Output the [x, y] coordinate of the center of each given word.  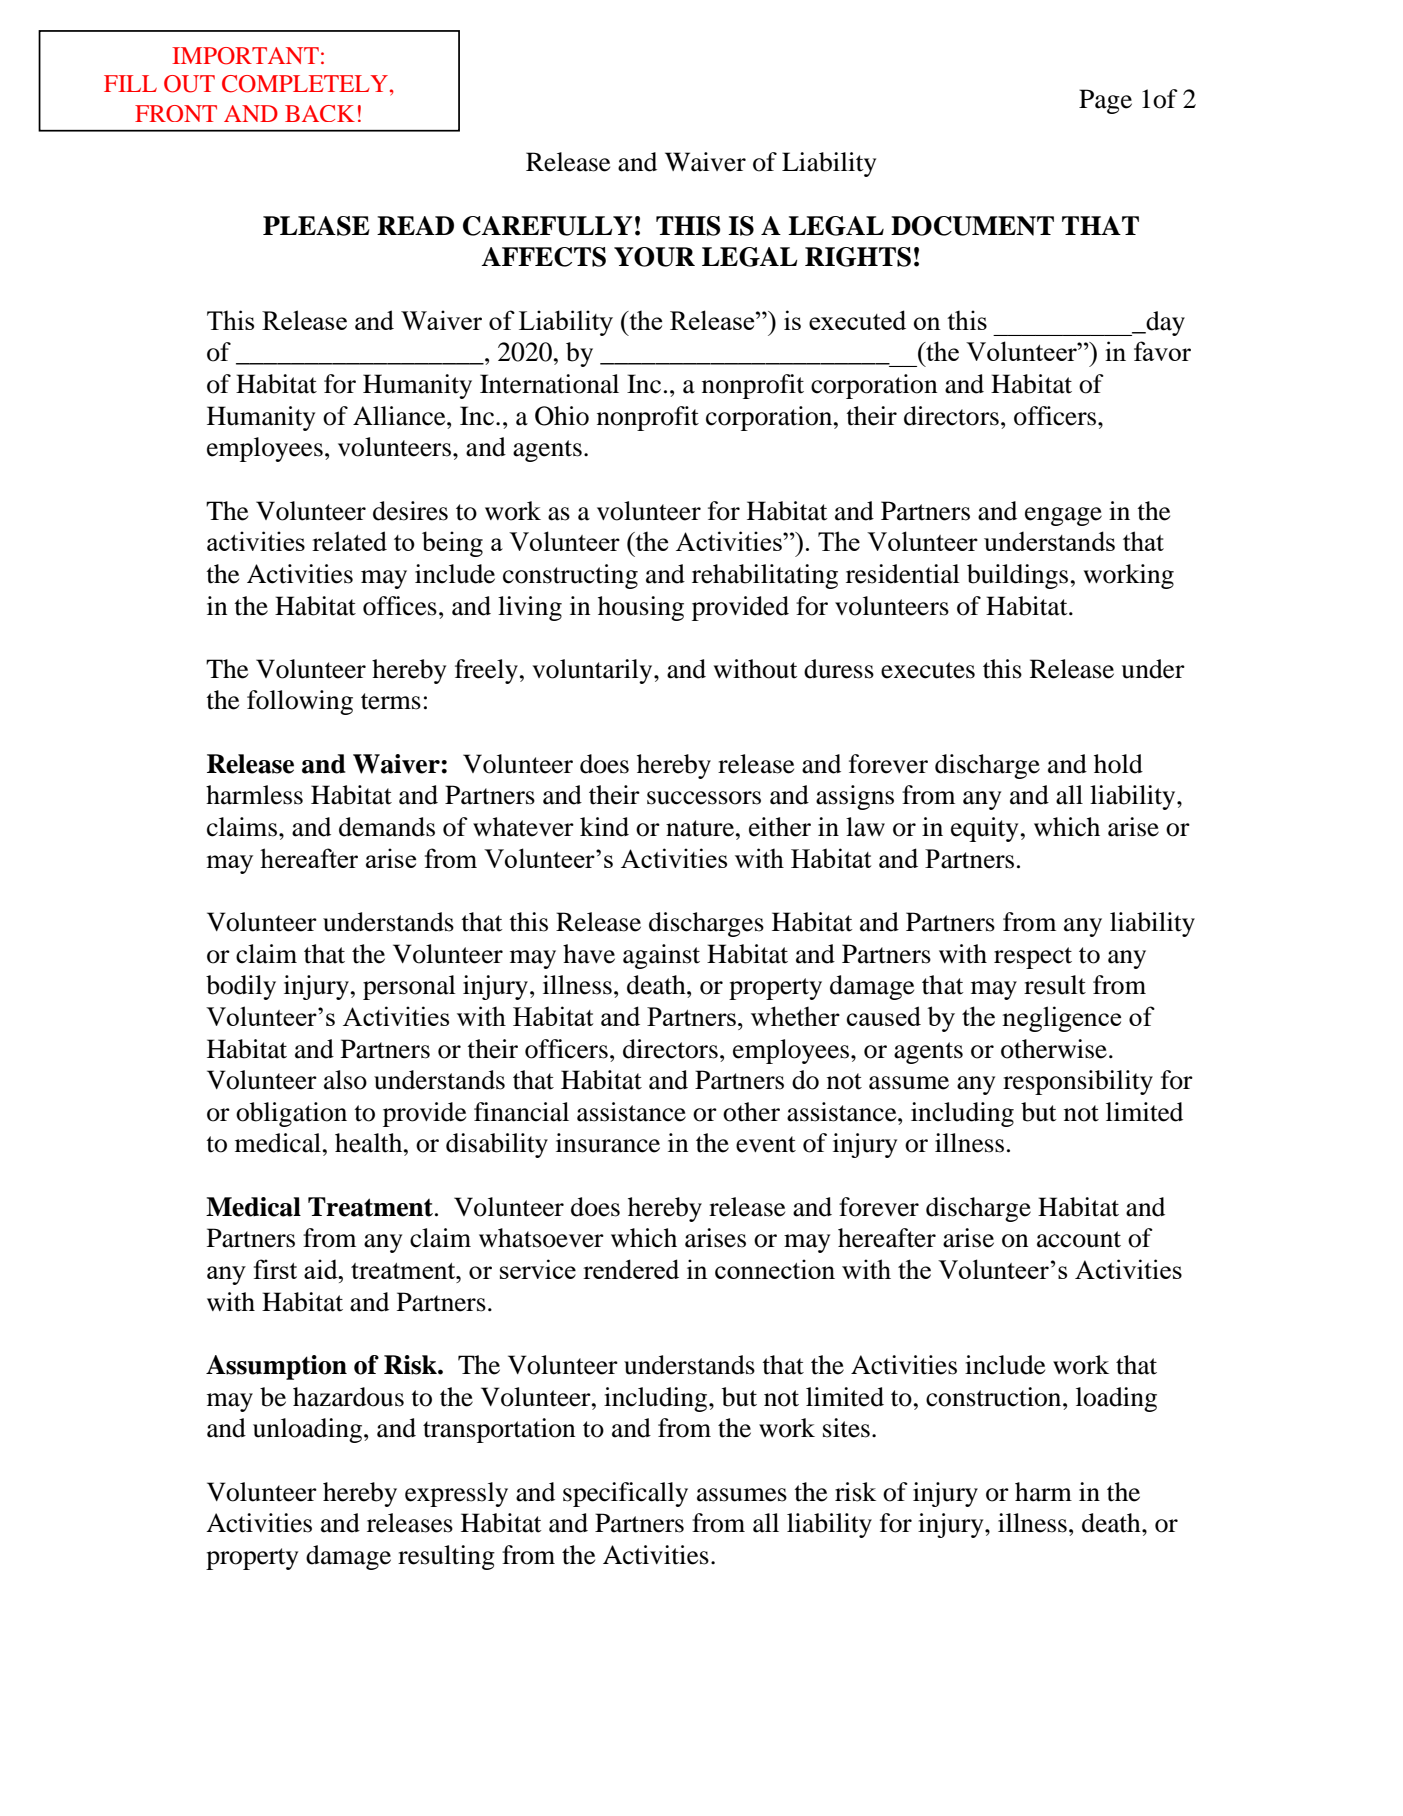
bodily [241, 987]
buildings [1017, 576]
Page [1105, 101]
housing [641, 608]
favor [1162, 351]
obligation [291, 1114]
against [661, 956]
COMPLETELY [305, 84]
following [300, 702]
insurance [608, 1143]
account [1079, 1239]
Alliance [400, 416]
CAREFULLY [547, 226]
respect [1033, 958]
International [549, 384]
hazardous [348, 1397]
